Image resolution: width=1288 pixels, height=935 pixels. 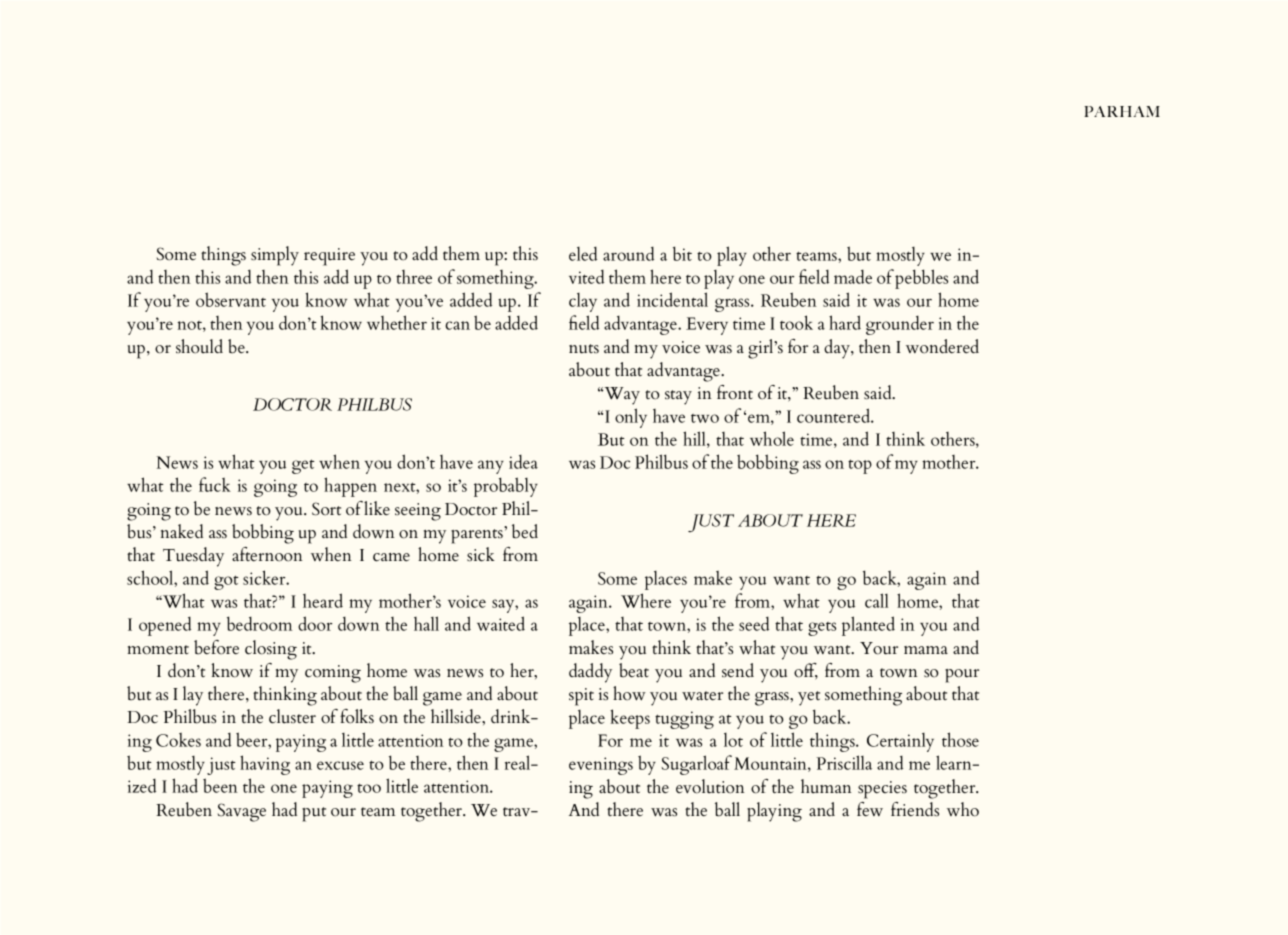 What do you see at coordinates (523, 462) in the document?
I see `idea` at bounding box center [523, 462].
